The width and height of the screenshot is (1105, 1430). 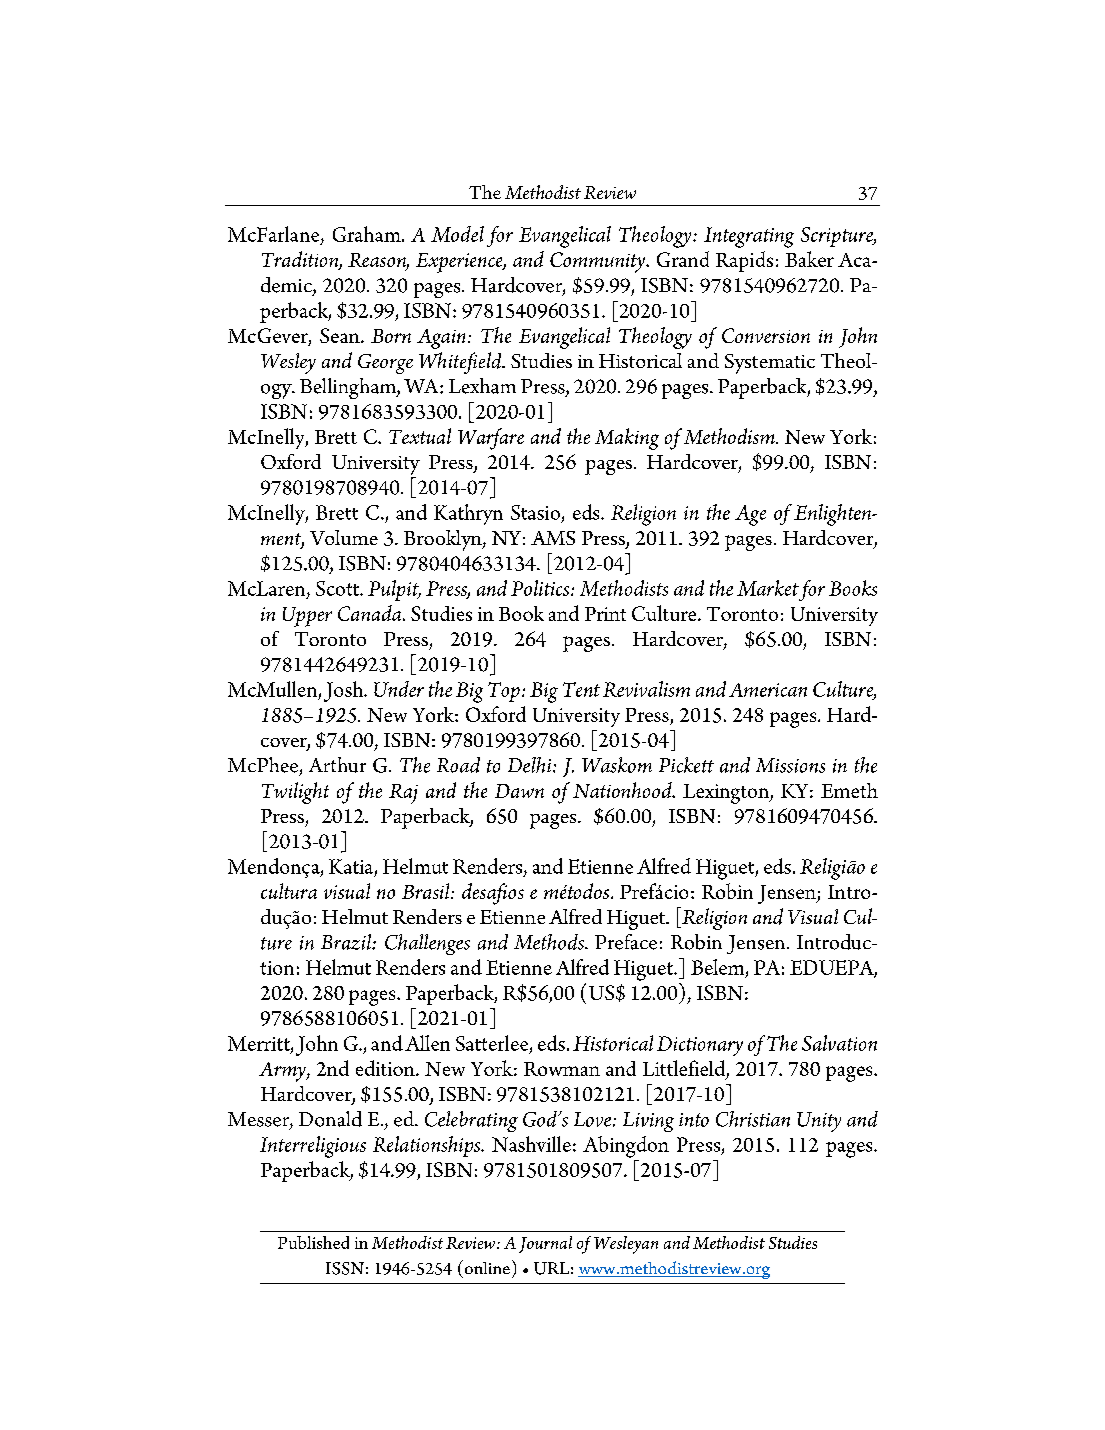 What do you see at coordinates (550, 942) in the screenshot?
I see `Methods` at bounding box center [550, 942].
